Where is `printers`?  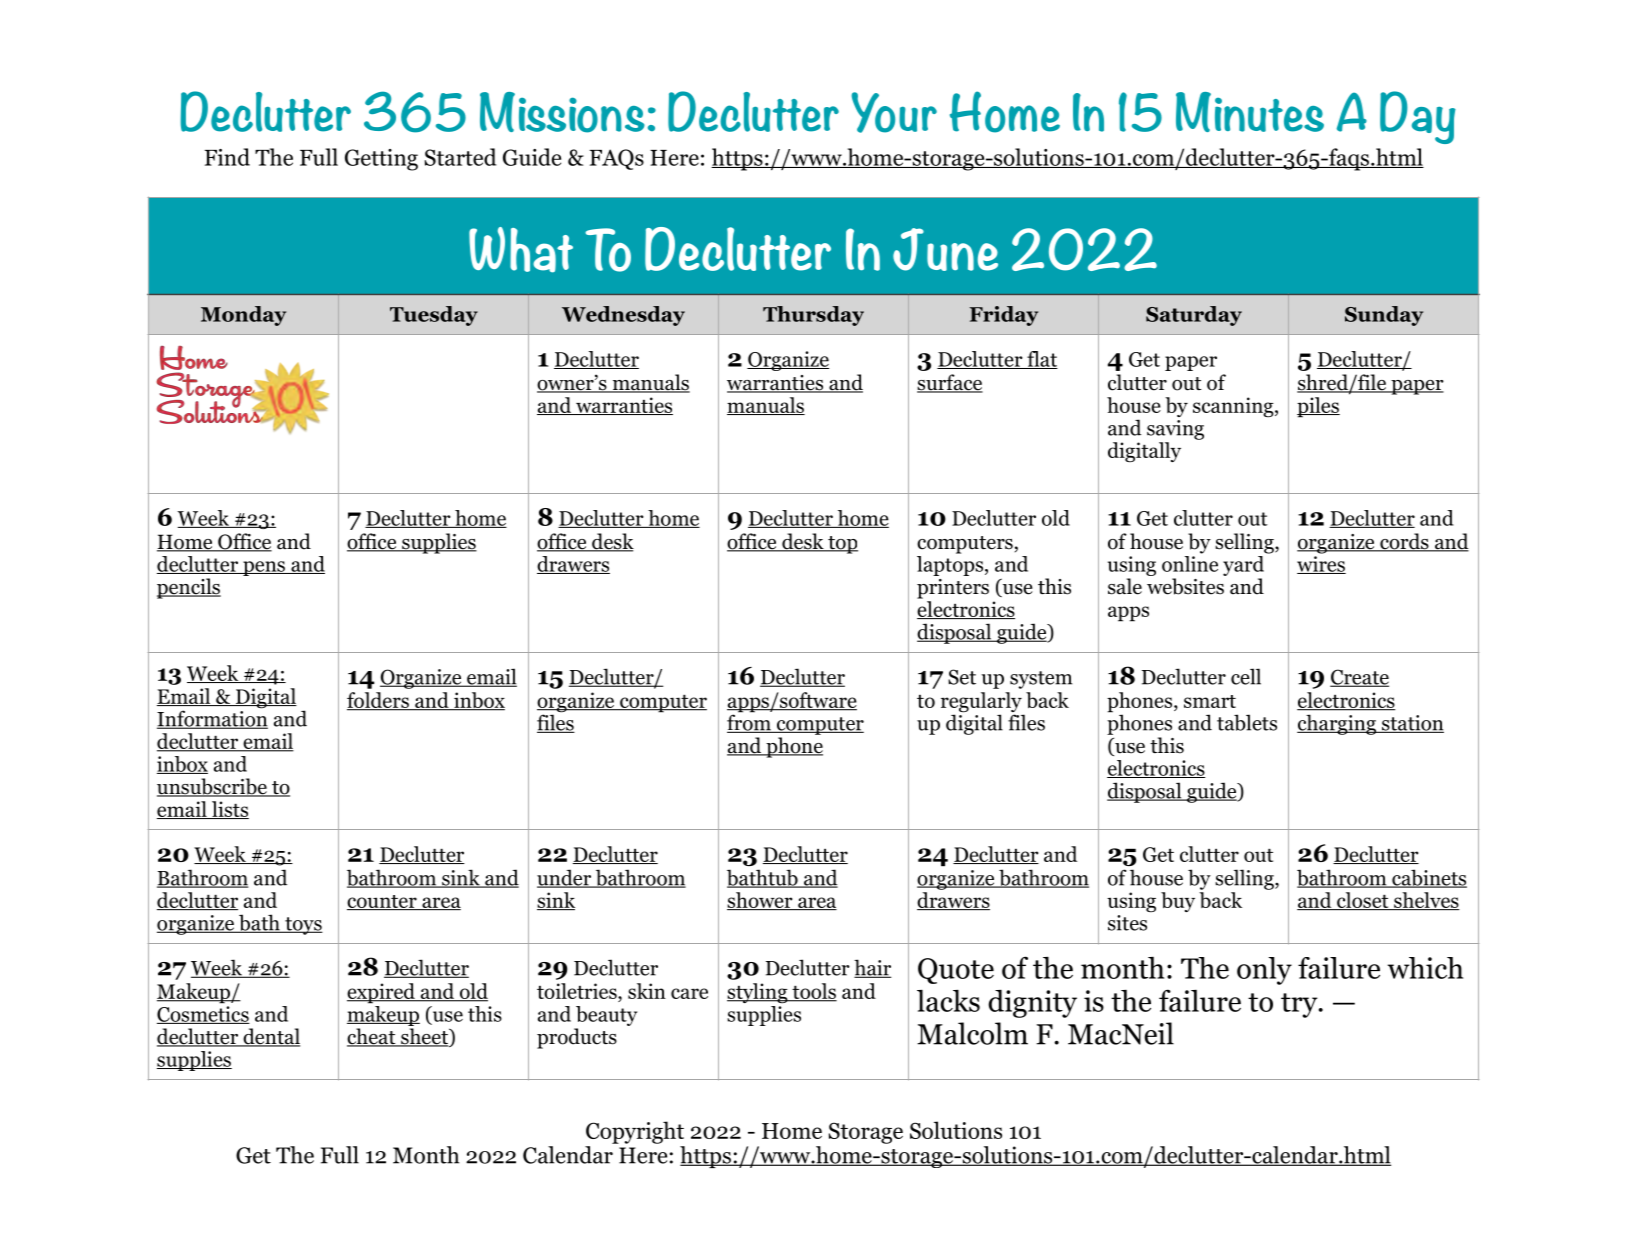 printers is located at coordinates (953, 589).
